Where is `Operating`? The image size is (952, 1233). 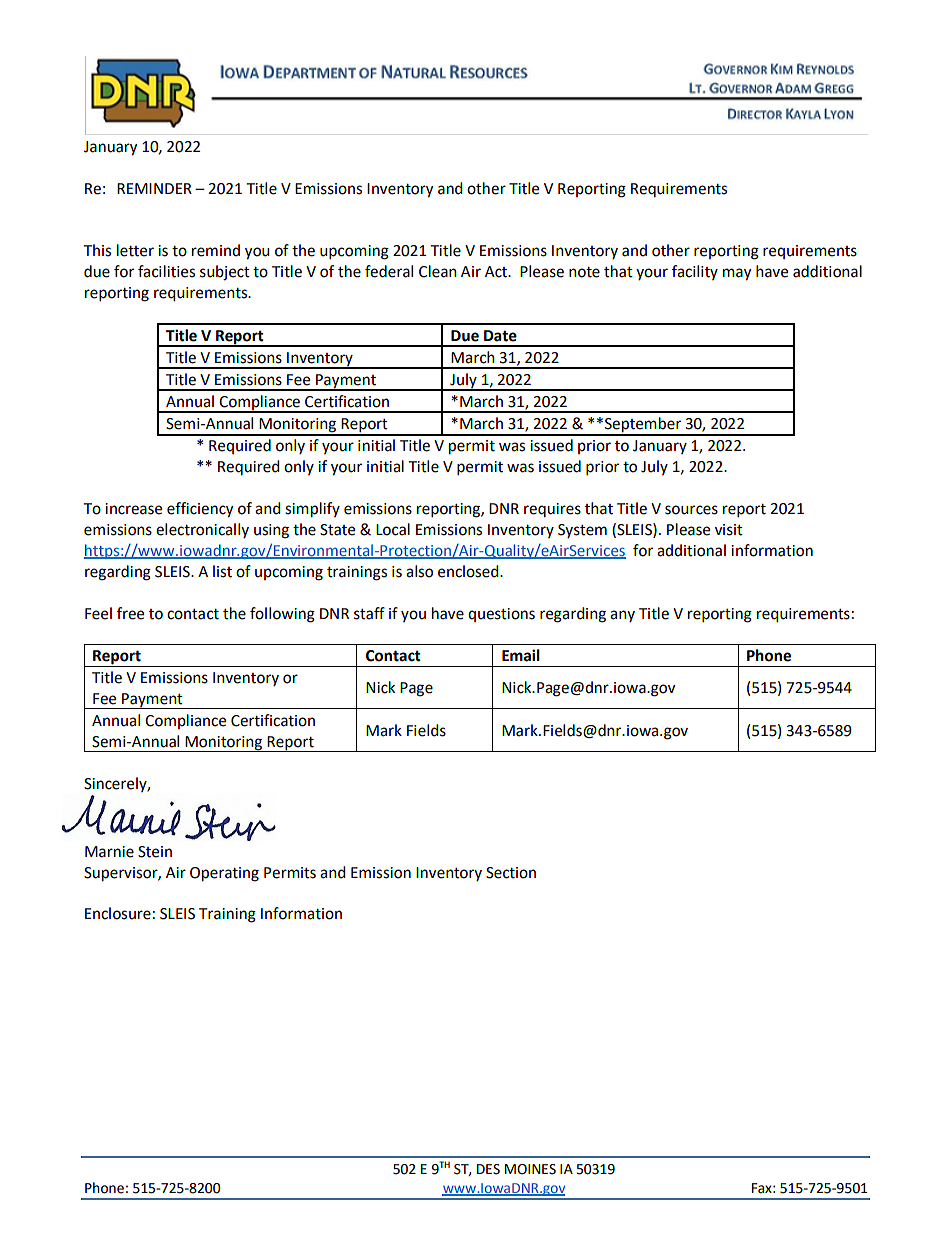
Operating is located at coordinates (224, 874).
